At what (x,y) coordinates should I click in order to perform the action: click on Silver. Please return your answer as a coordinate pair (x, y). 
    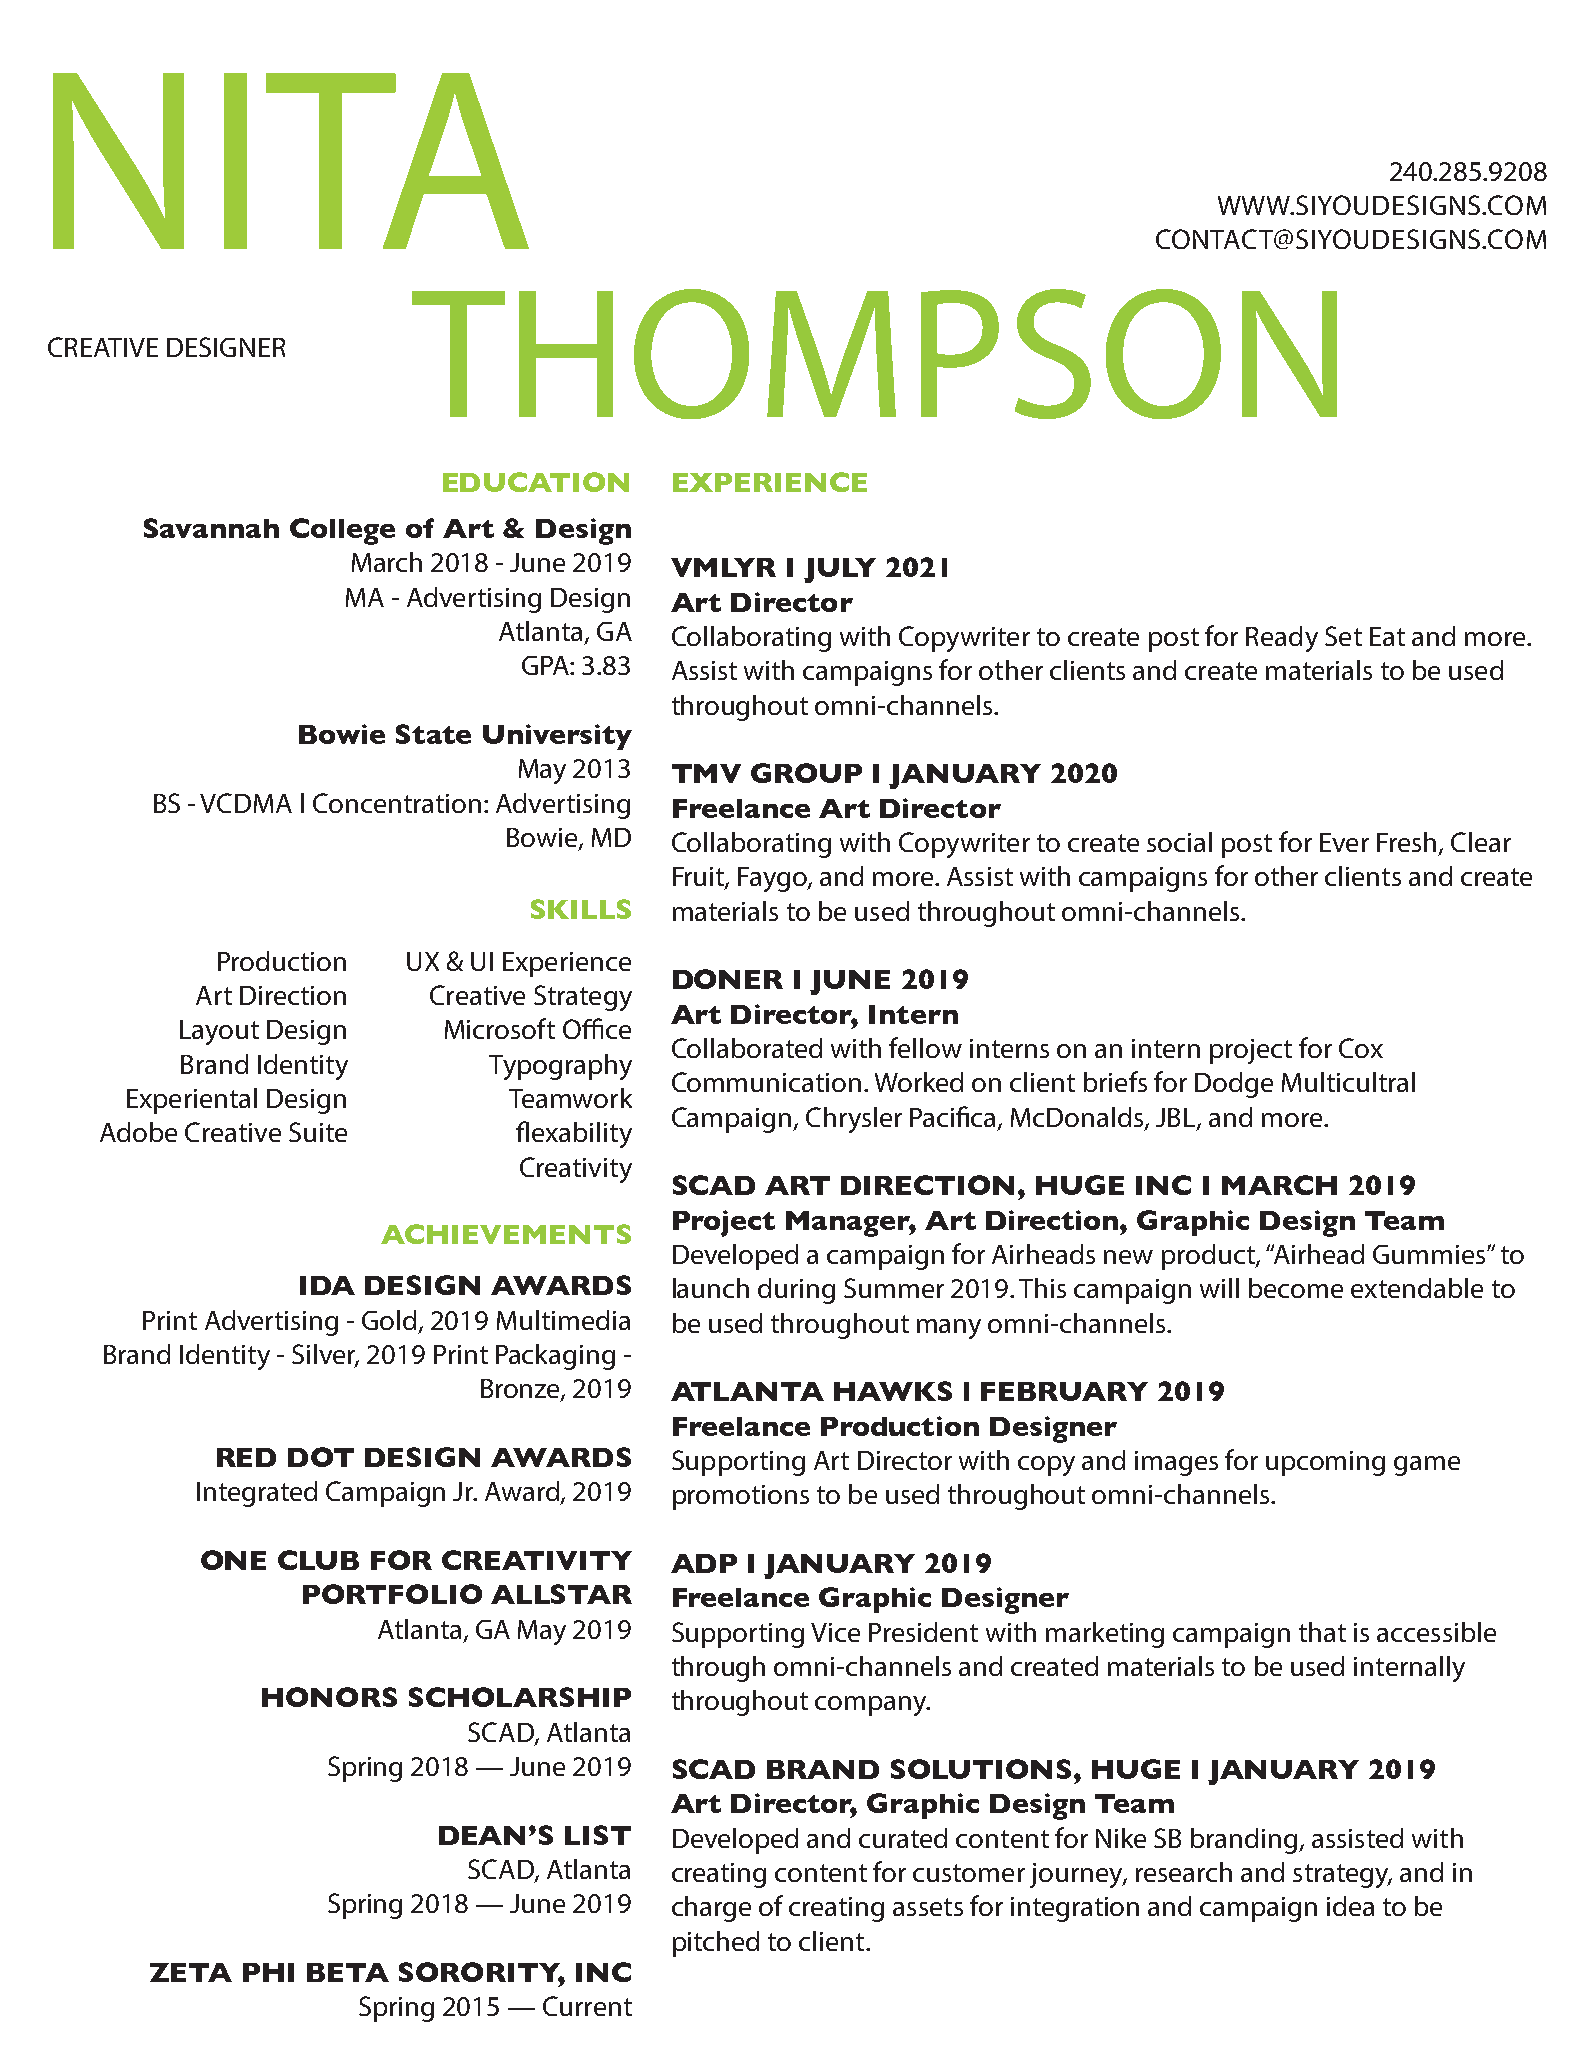
    Looking at the image, I should click on (325, 1355).
